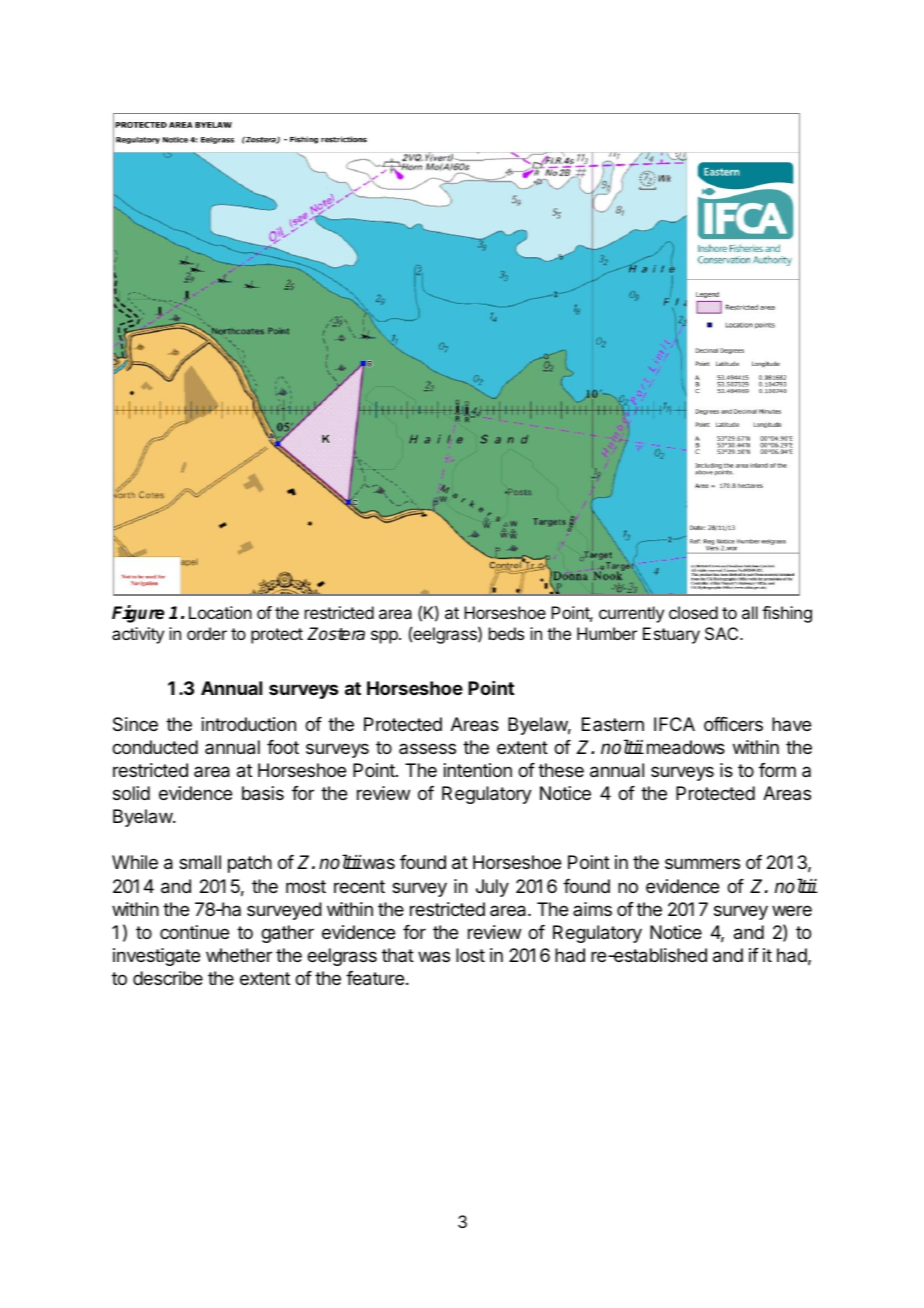 The width and height of the screenshot is (924, 1308). Describe the element at coordinates (207, 633) in the screenshot. I see `order` at that location.
